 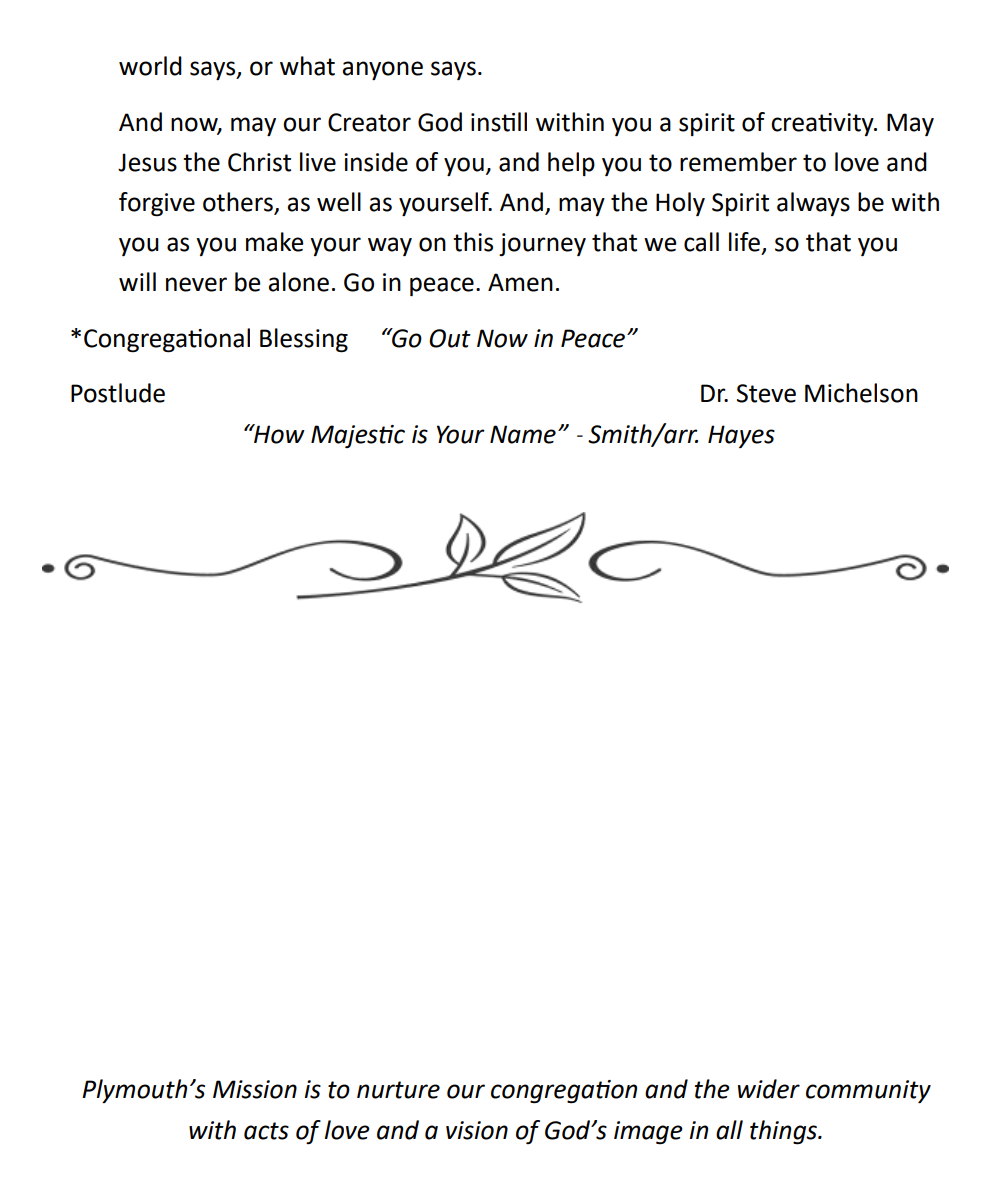 I want to click on Name, so click(x=523, y=434).
